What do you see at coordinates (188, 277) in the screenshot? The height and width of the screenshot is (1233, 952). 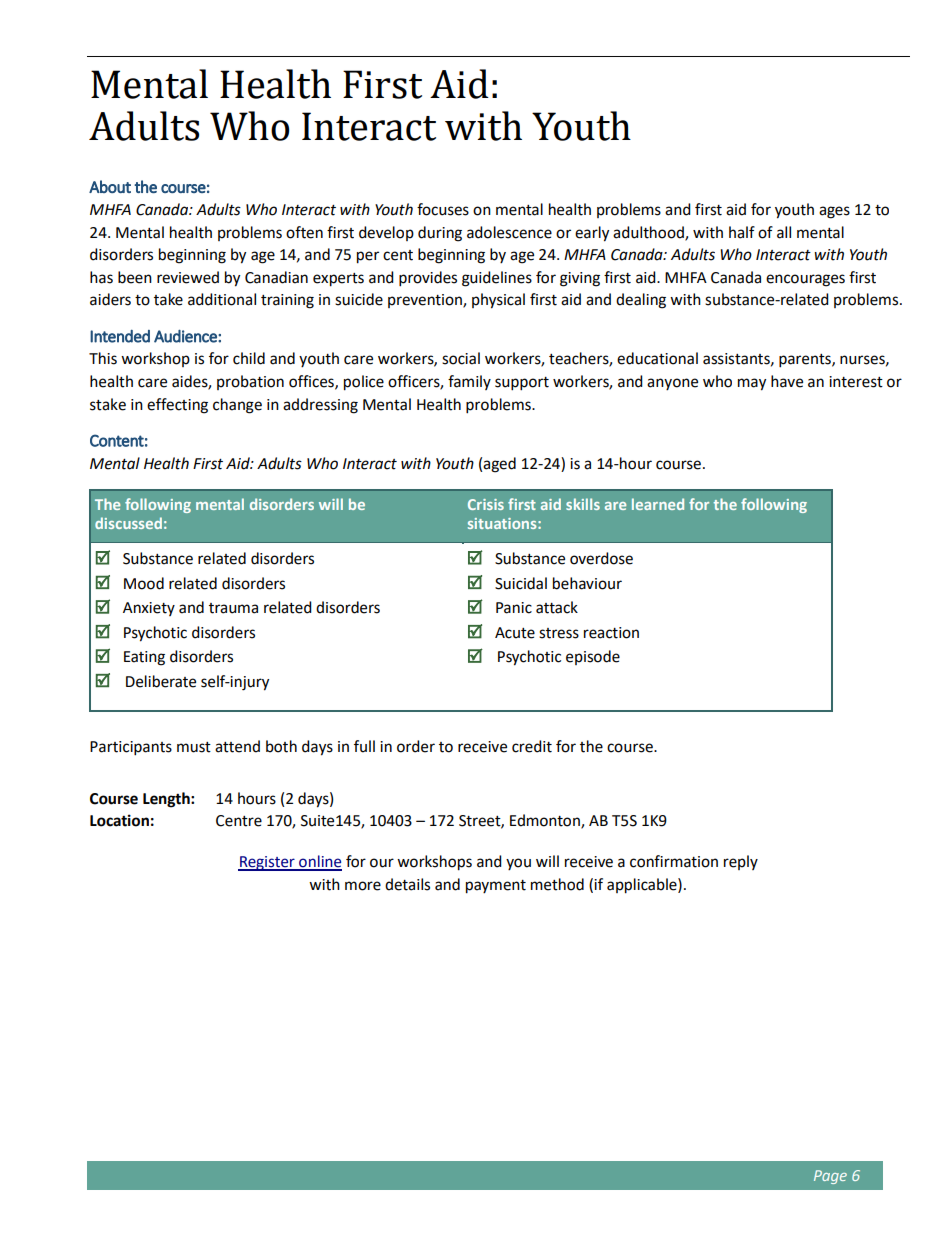 I see `reviewed` at bounding box center [188, 277].
